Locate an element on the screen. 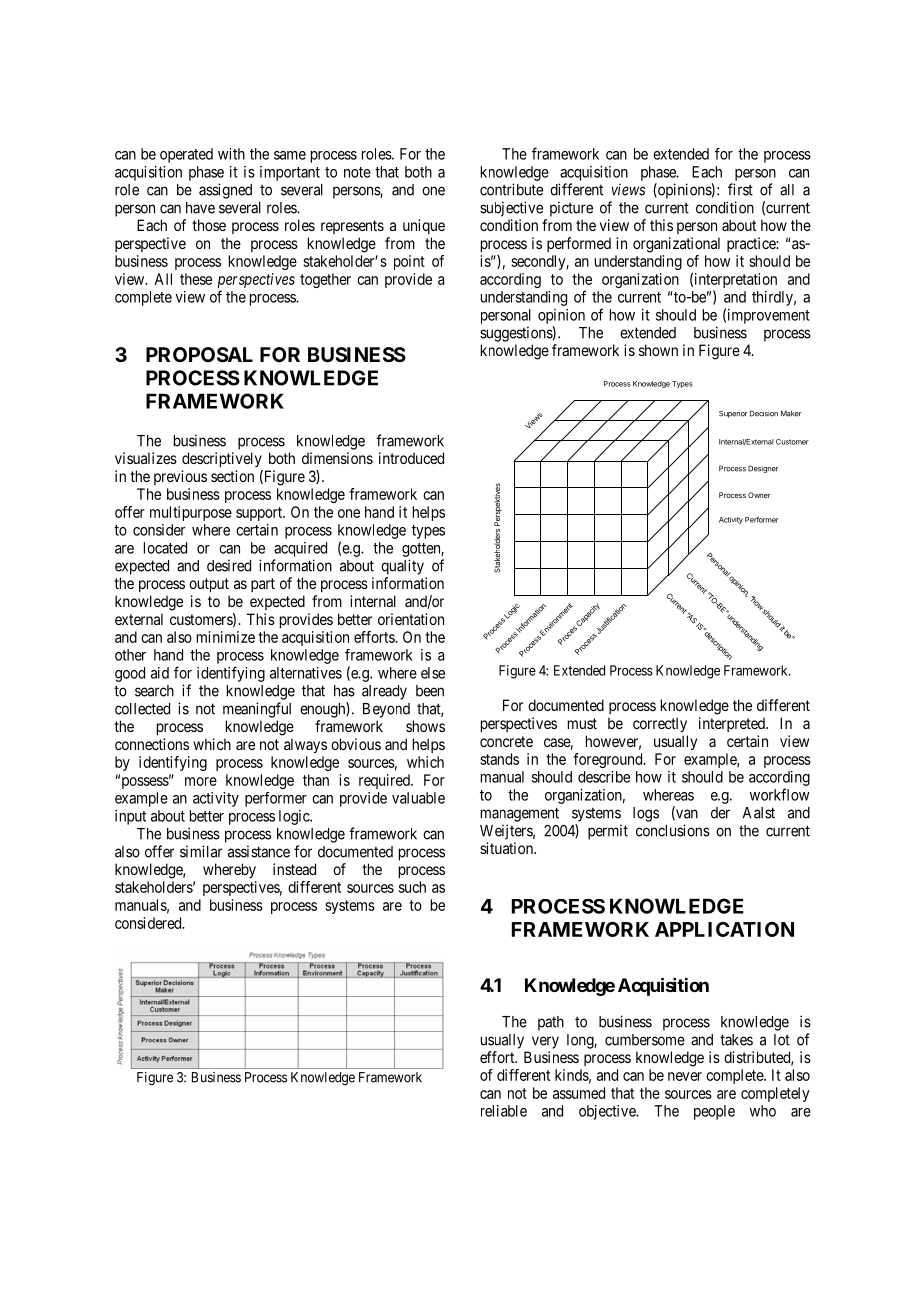 This screenshot has height=1308, width=924. orientation is located at coordinates (411, 619).
